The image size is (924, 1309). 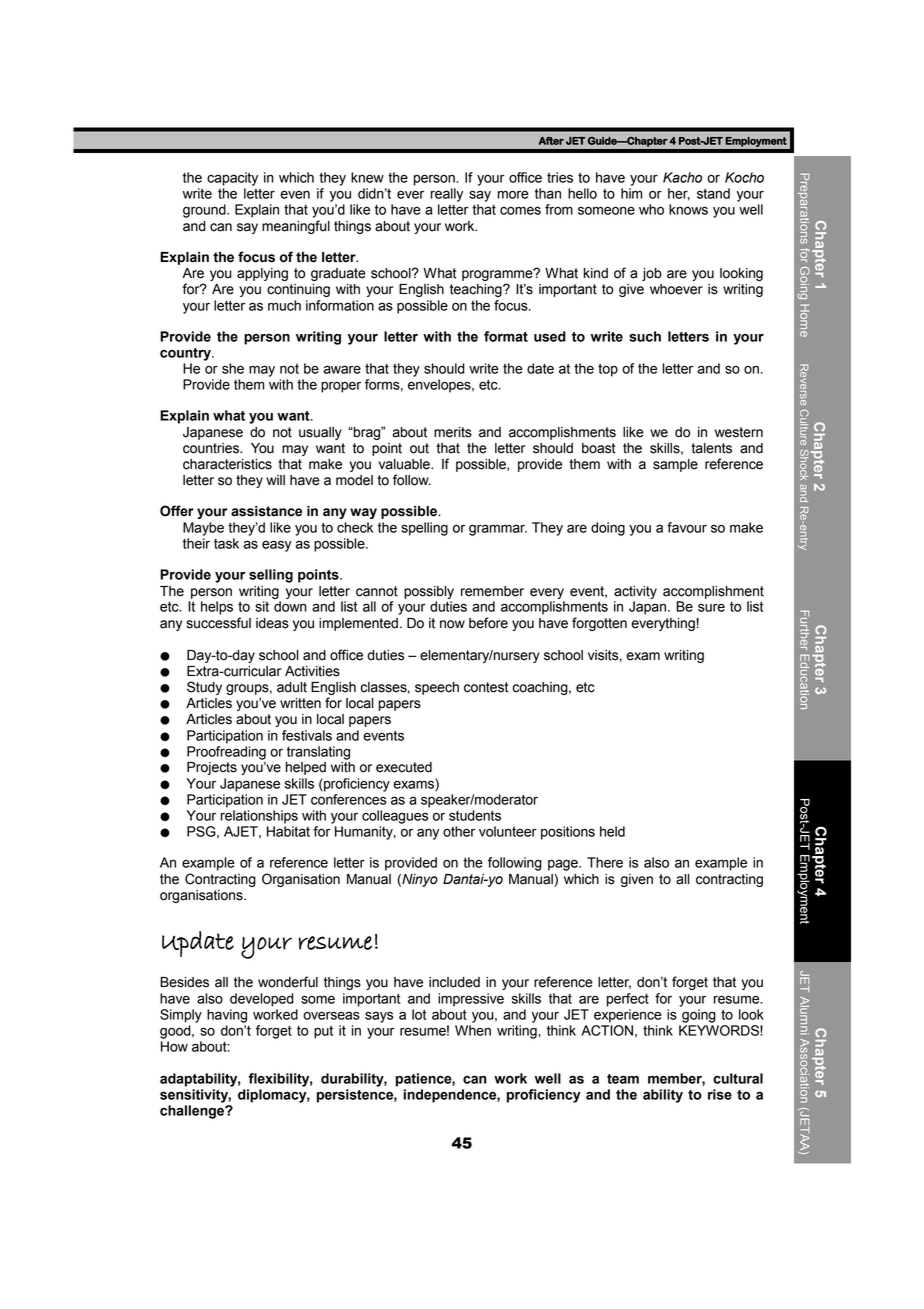 I want to click on held, so click(x=612, y=831).
